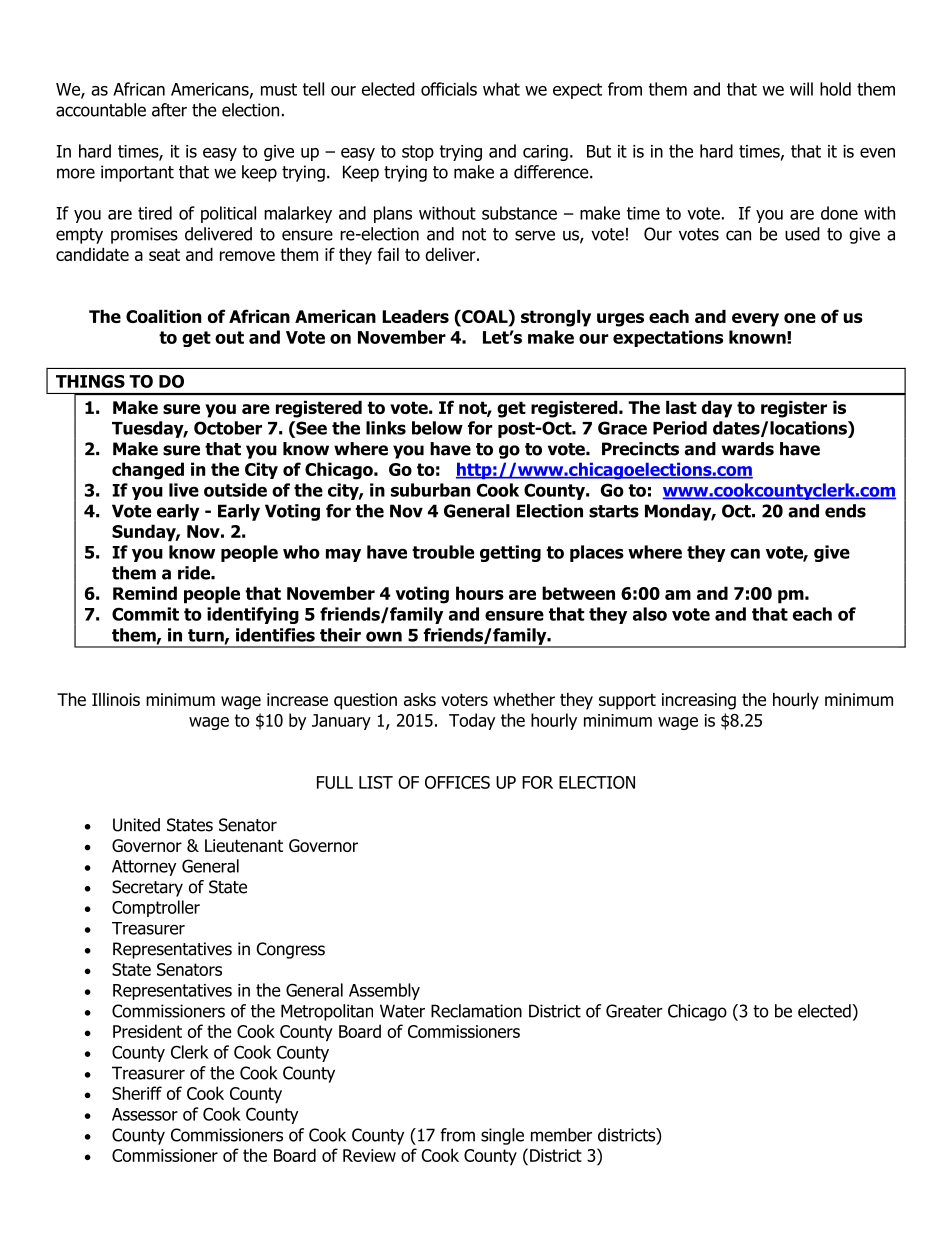 This document has width=952, height=1233. Describe the element at coordinates (501, 89) in the document. I see `what` at that location.
